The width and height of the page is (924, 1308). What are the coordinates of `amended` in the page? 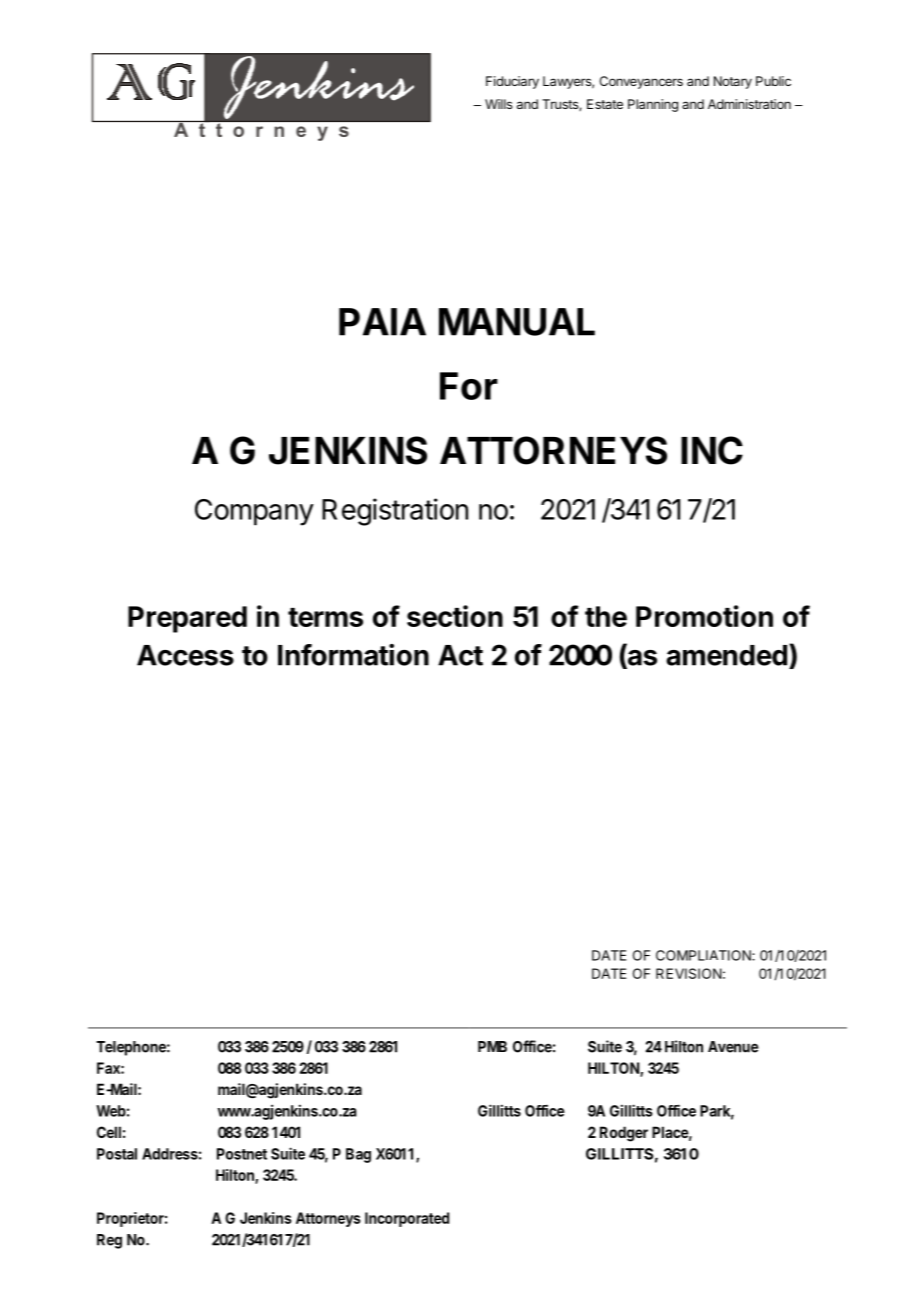 It's located at (726, 655).
